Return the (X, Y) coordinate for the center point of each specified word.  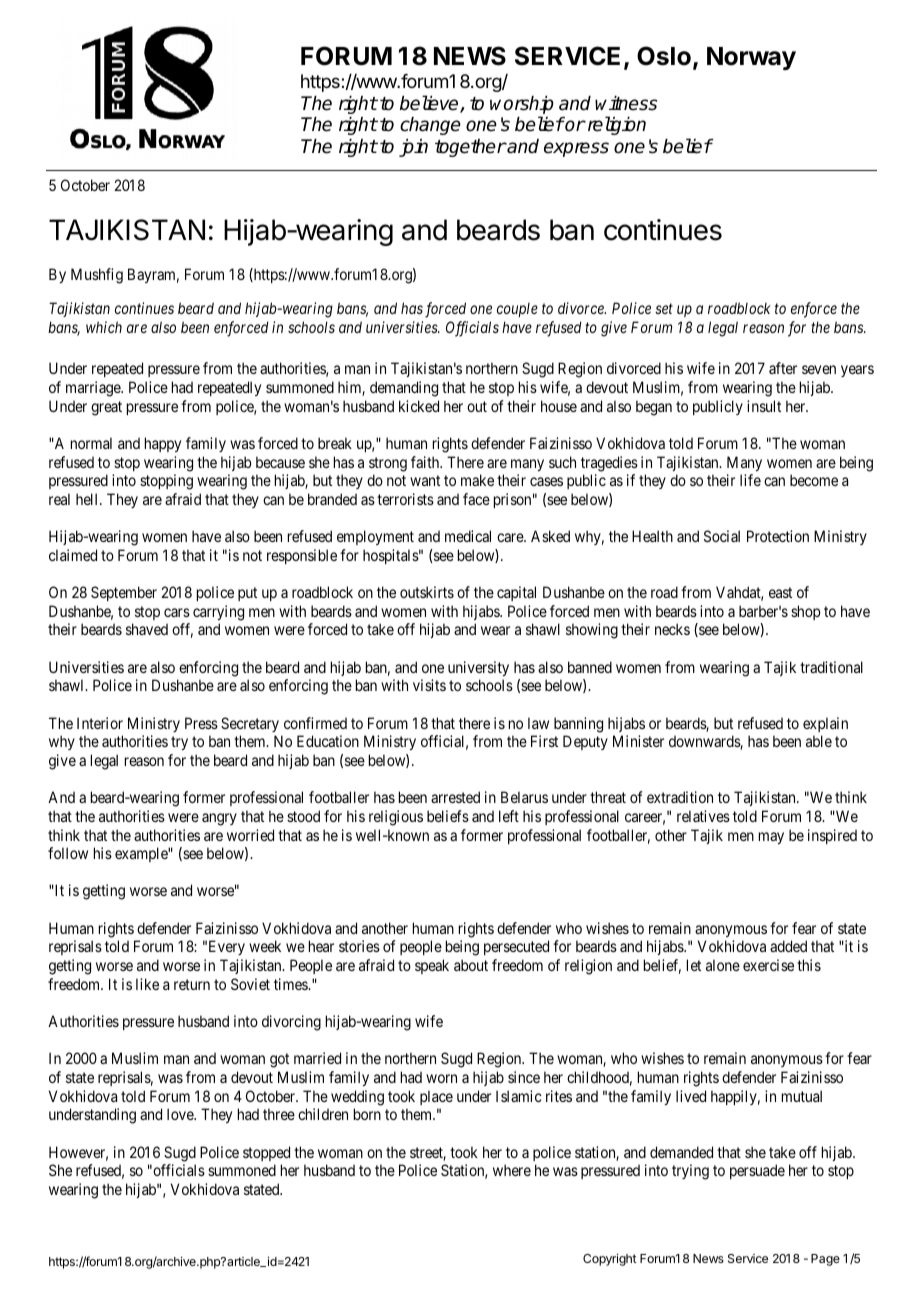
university (478, 668)
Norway (751, 58)
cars (177, 612)
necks (672, 629)
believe (430, 104)
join (413, 148)
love (181, 1114)
